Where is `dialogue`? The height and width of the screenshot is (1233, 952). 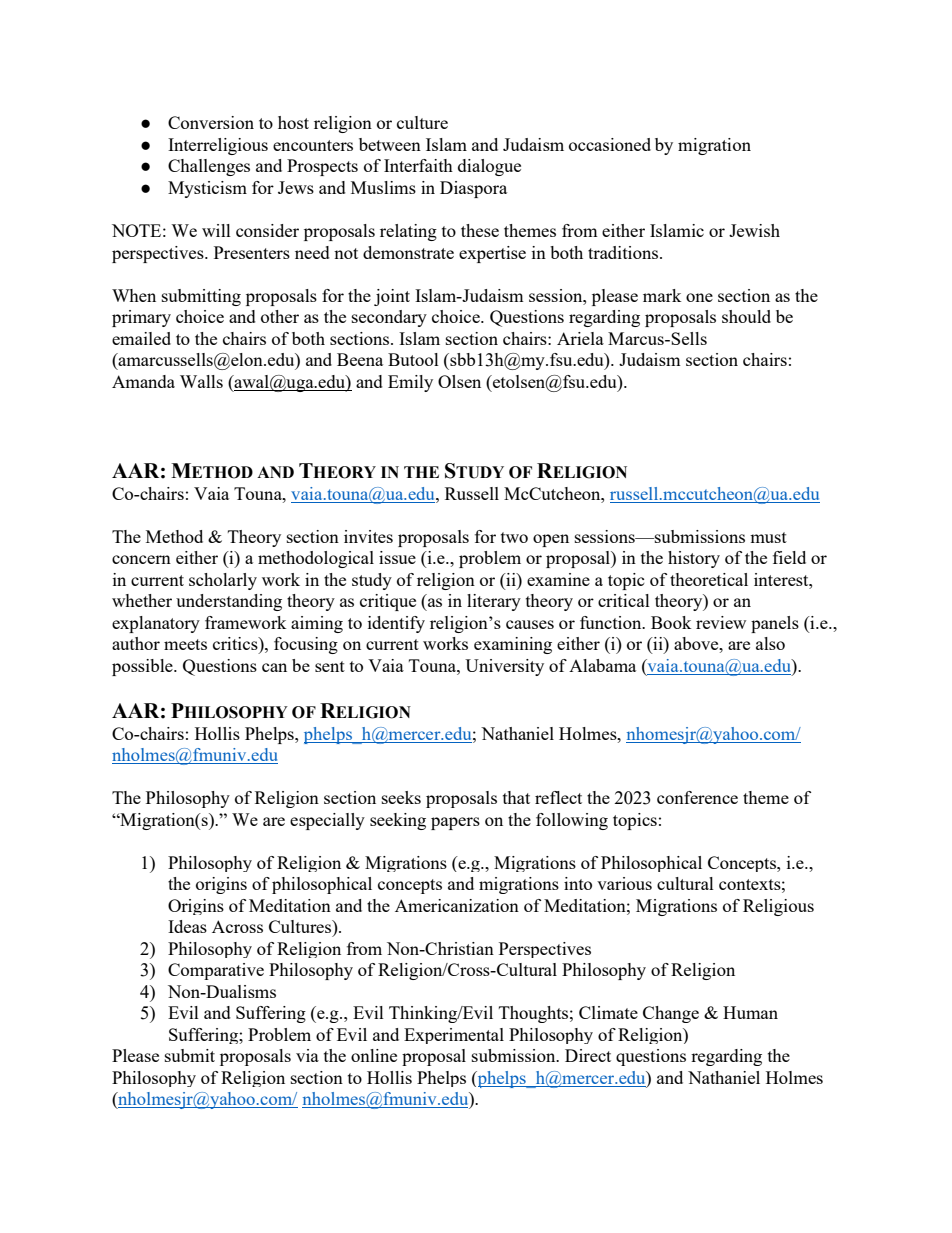
dialogue is located at coordinates (489, 167).
